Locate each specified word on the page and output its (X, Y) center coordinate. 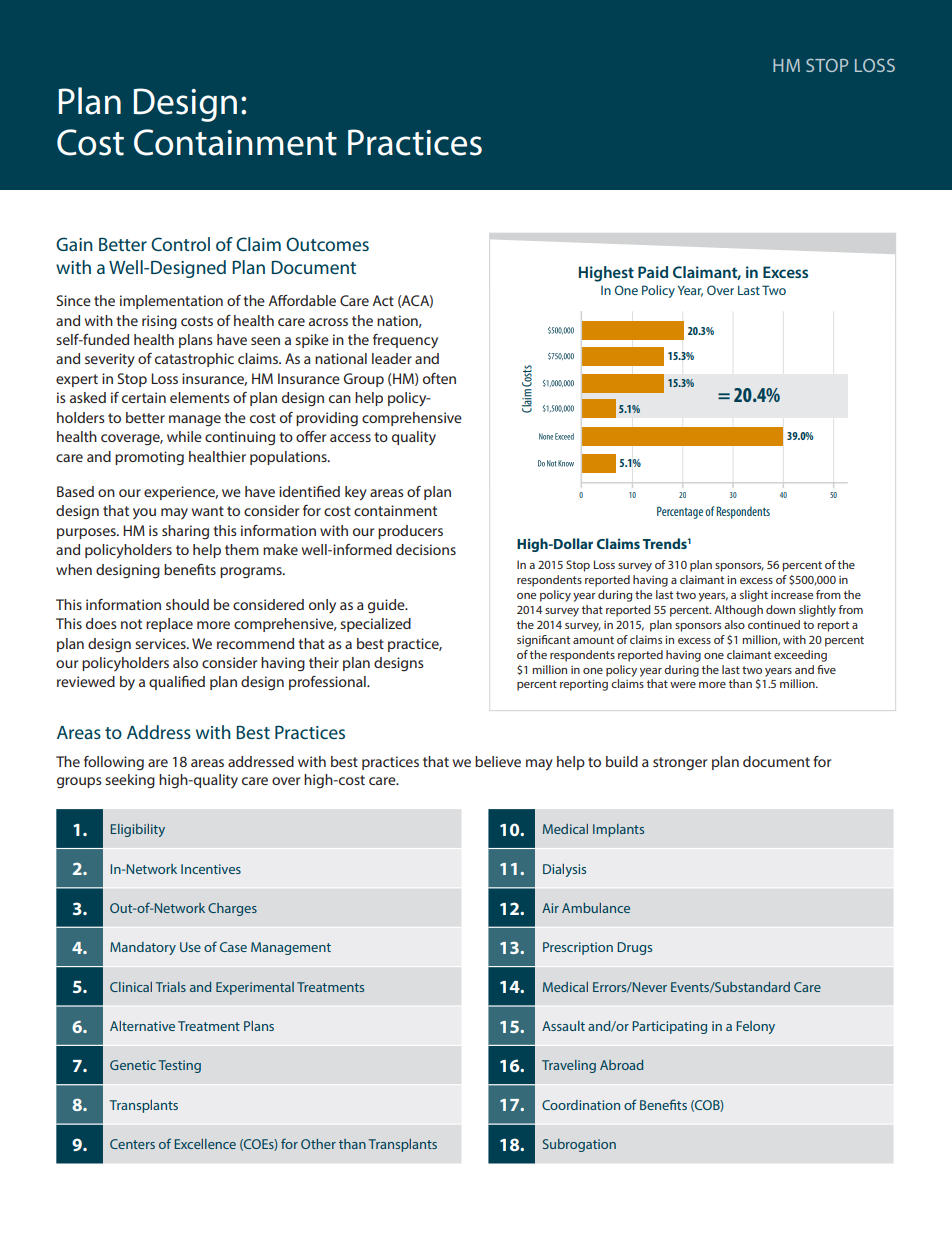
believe (498, 761)
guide (387, 606)
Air (550, 908)
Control (180, 244)
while (184, 436)
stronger (680, 764)
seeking (130, 781)
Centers (132, 1144)
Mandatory (143, 948)
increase (792, 594)
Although (738, 611)
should (187, 604)
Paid (653, 272)
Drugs (634, 948)
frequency (405, 341)
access (350, 438)
